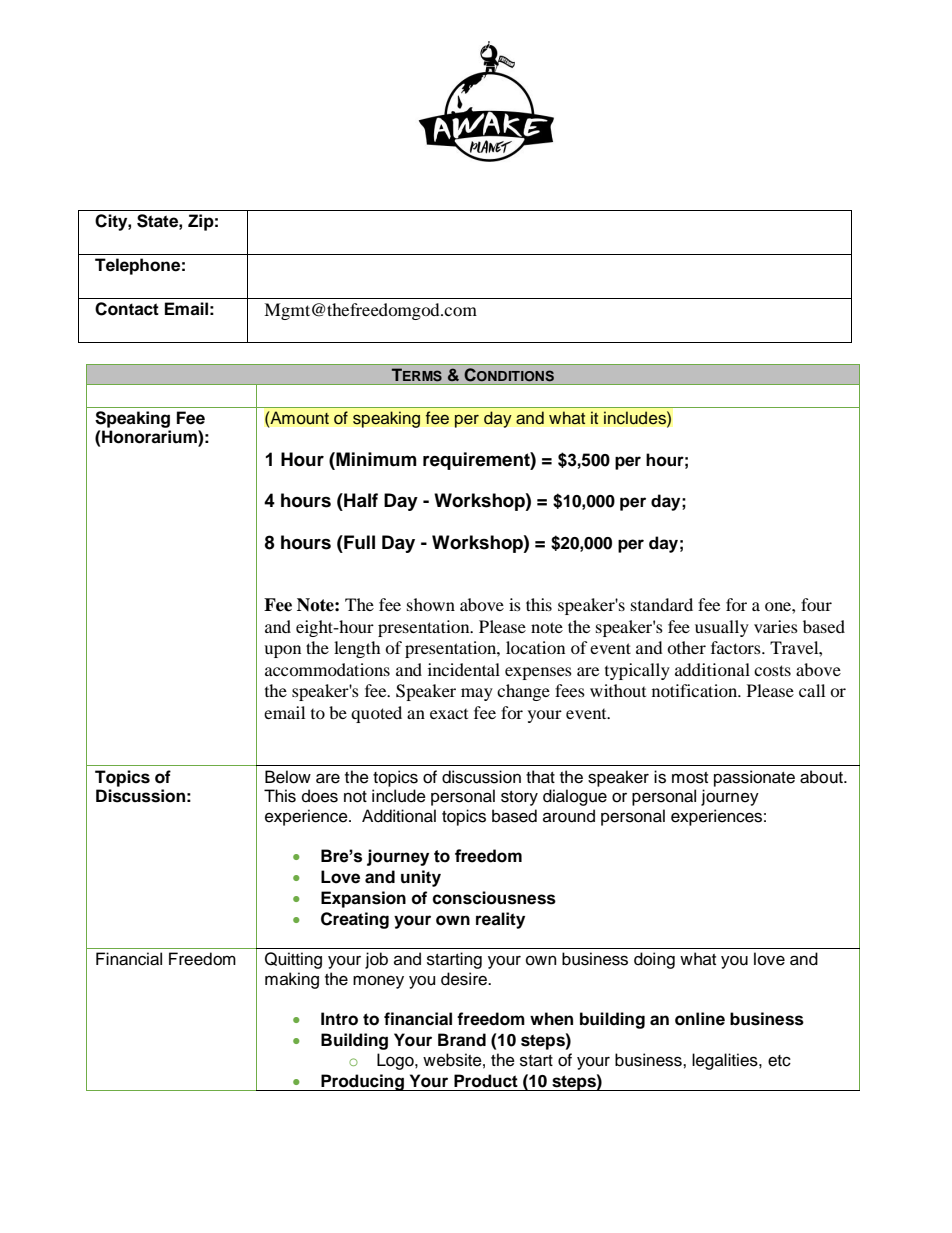 This screenshot has height=1233, width=952. I want to click on upon, so click(282, 651).
